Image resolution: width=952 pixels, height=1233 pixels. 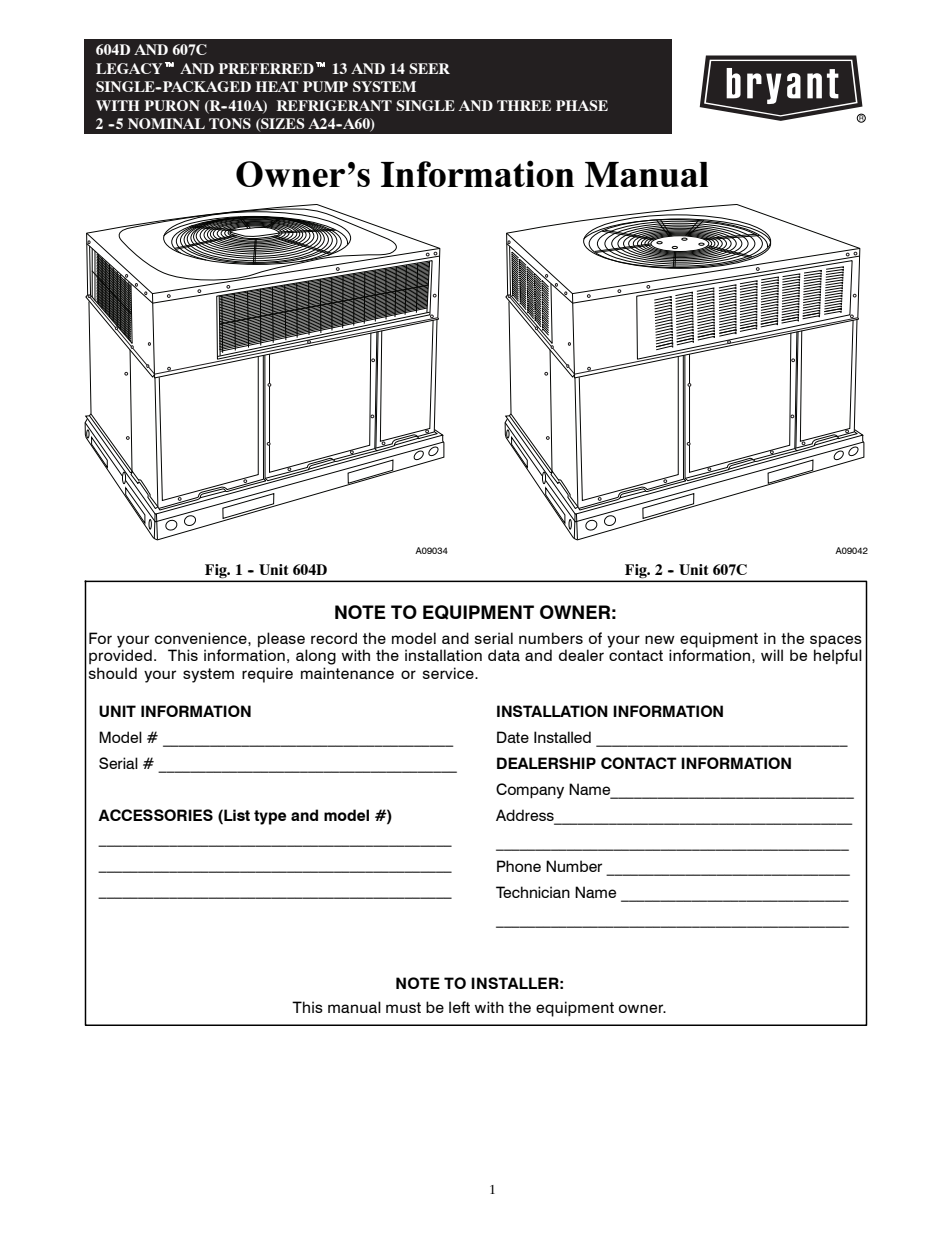 I want to click on left, so click(x=459, y=1007).
